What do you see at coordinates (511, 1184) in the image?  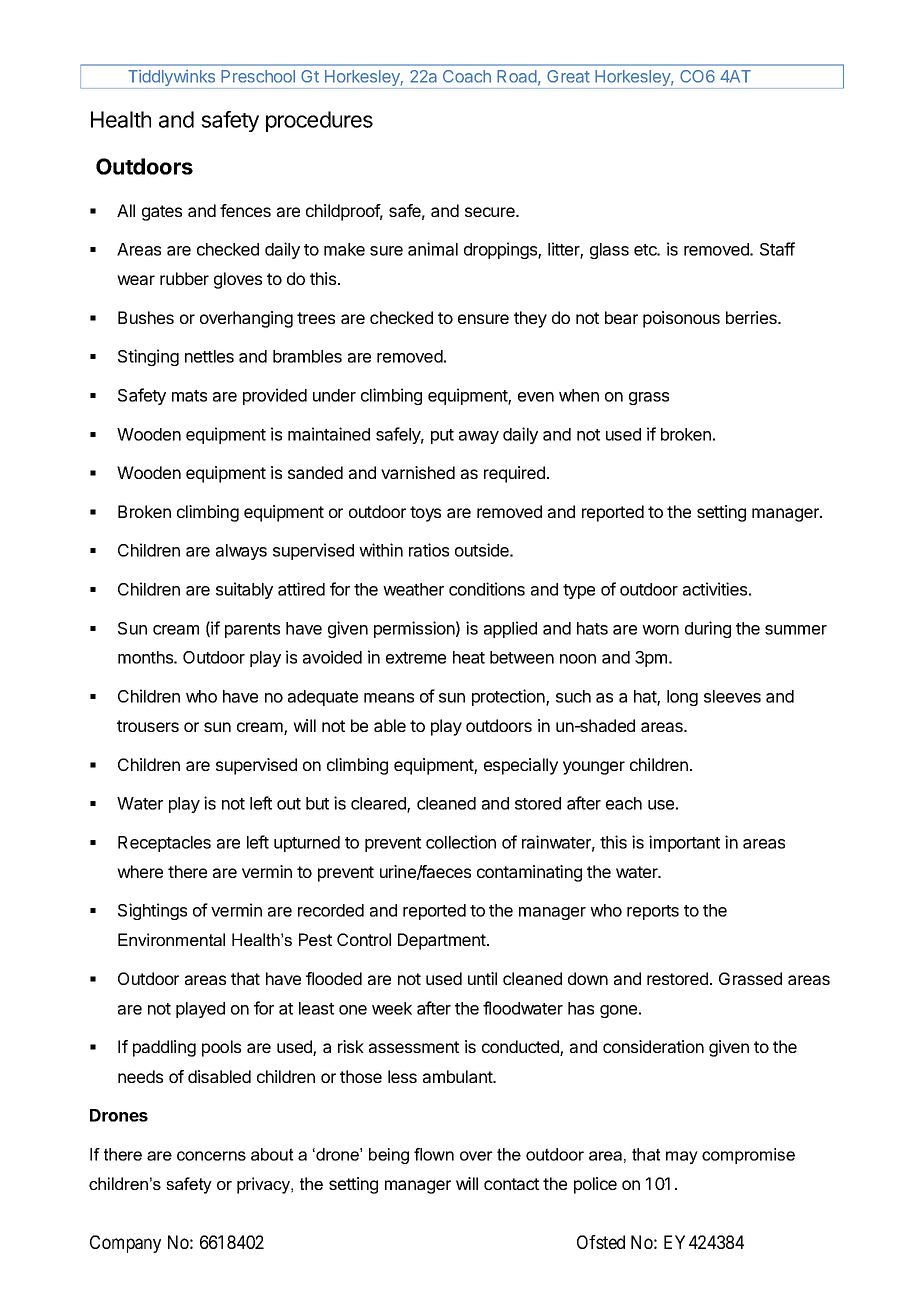 I see `contact` at bounding box center [511, 1184].
